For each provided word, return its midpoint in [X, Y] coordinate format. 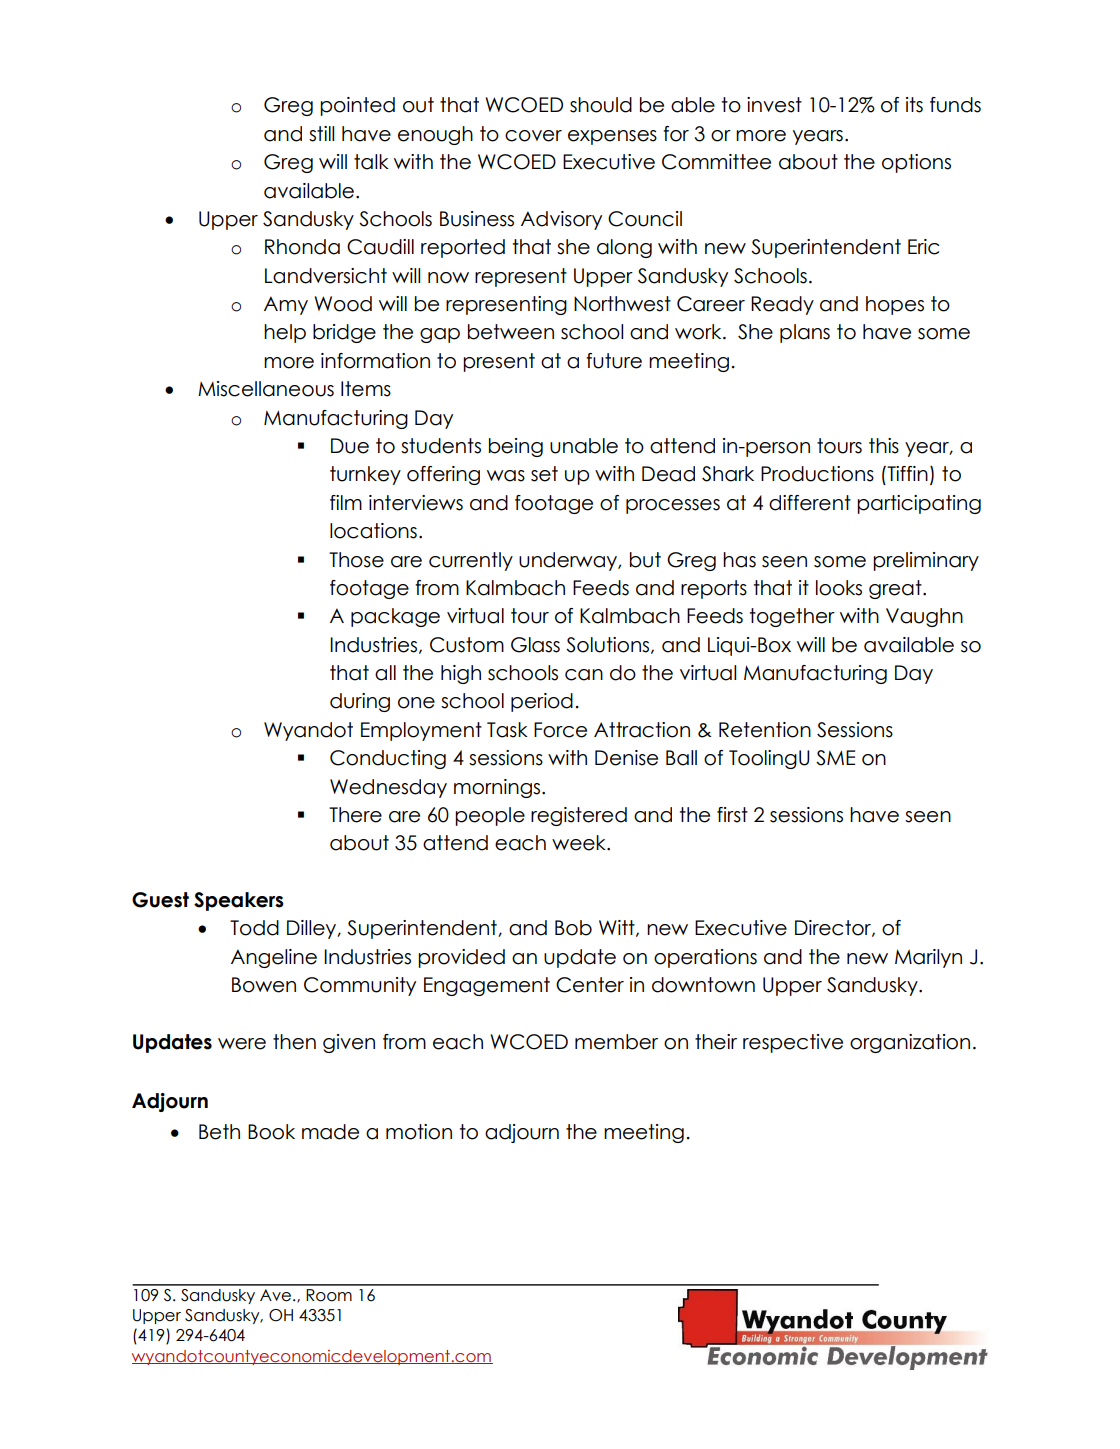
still [321, 134]
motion [419, 1132]
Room [329, 1295]
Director [834, 928]
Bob [573, 928]
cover [533, 136]
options [916, 163]
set [544, 474]
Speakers [239, 901]
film [346, 502]
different [810, 503]
